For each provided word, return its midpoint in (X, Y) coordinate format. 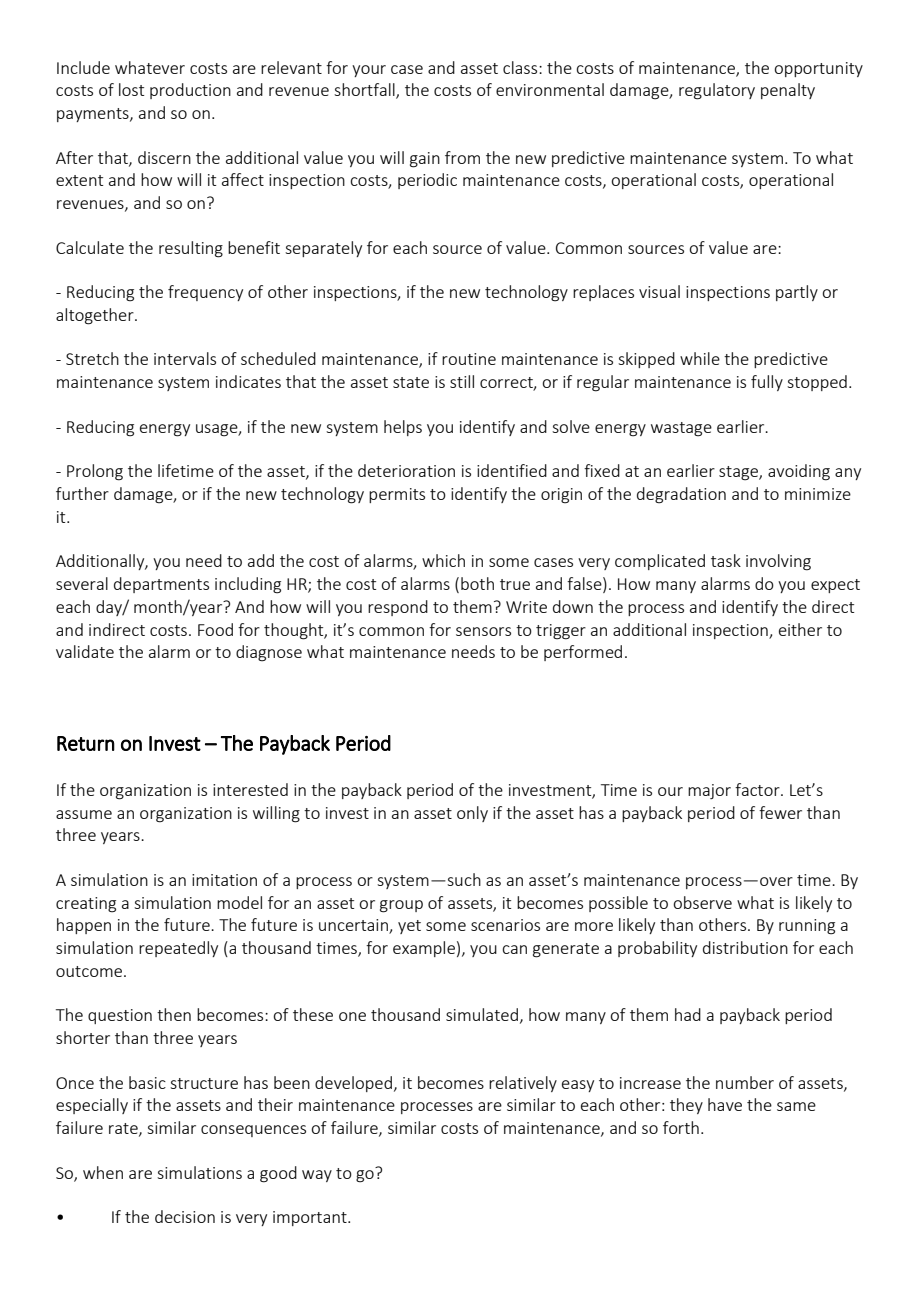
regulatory (717, 91)
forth (681, 1127)
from (462, 157)
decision (185, 1216)
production (190, 91)
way (317, 1176)
